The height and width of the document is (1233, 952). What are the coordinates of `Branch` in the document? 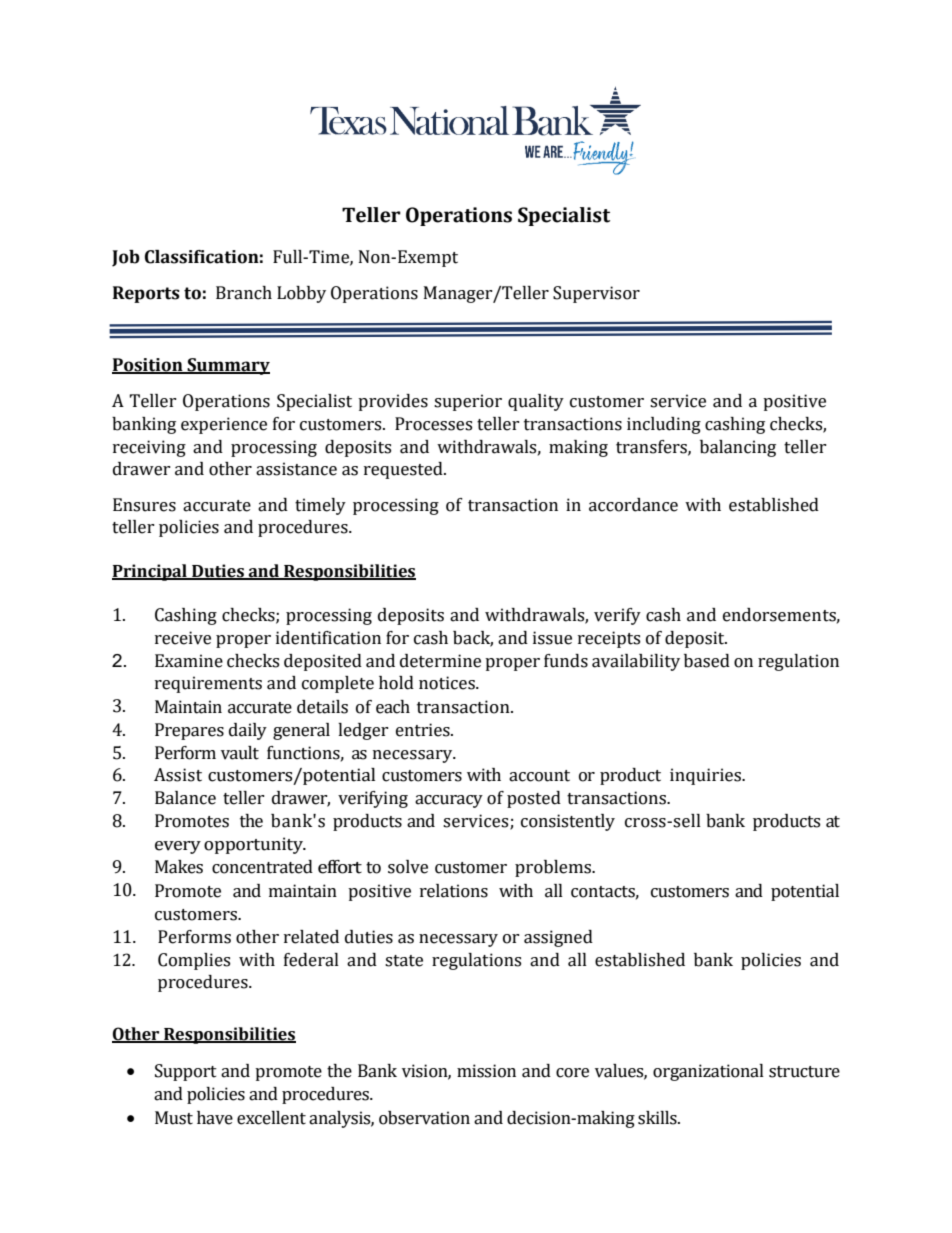 It's located at (244, 293).
